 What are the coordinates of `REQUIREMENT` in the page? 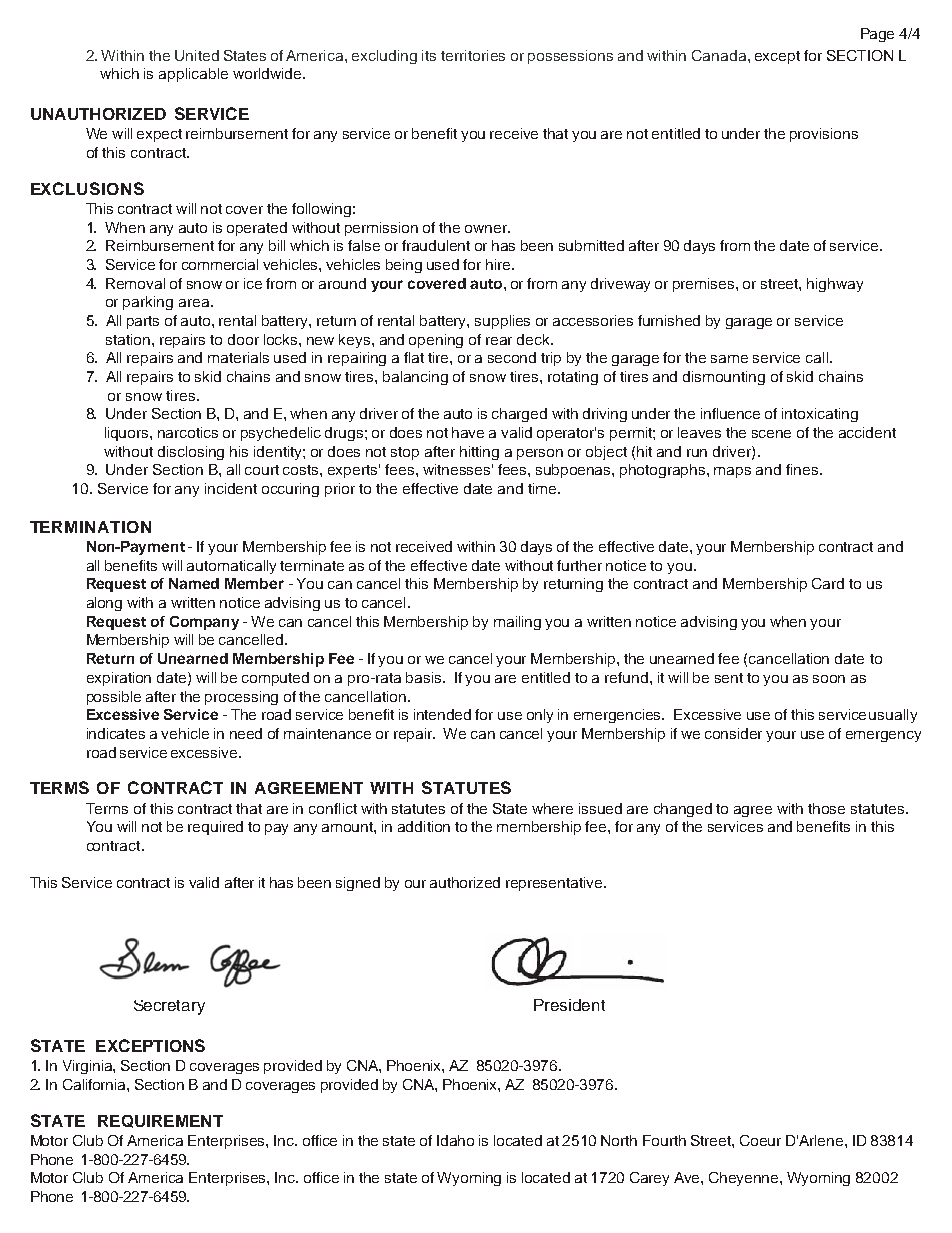 It's located at (160, 1121).
